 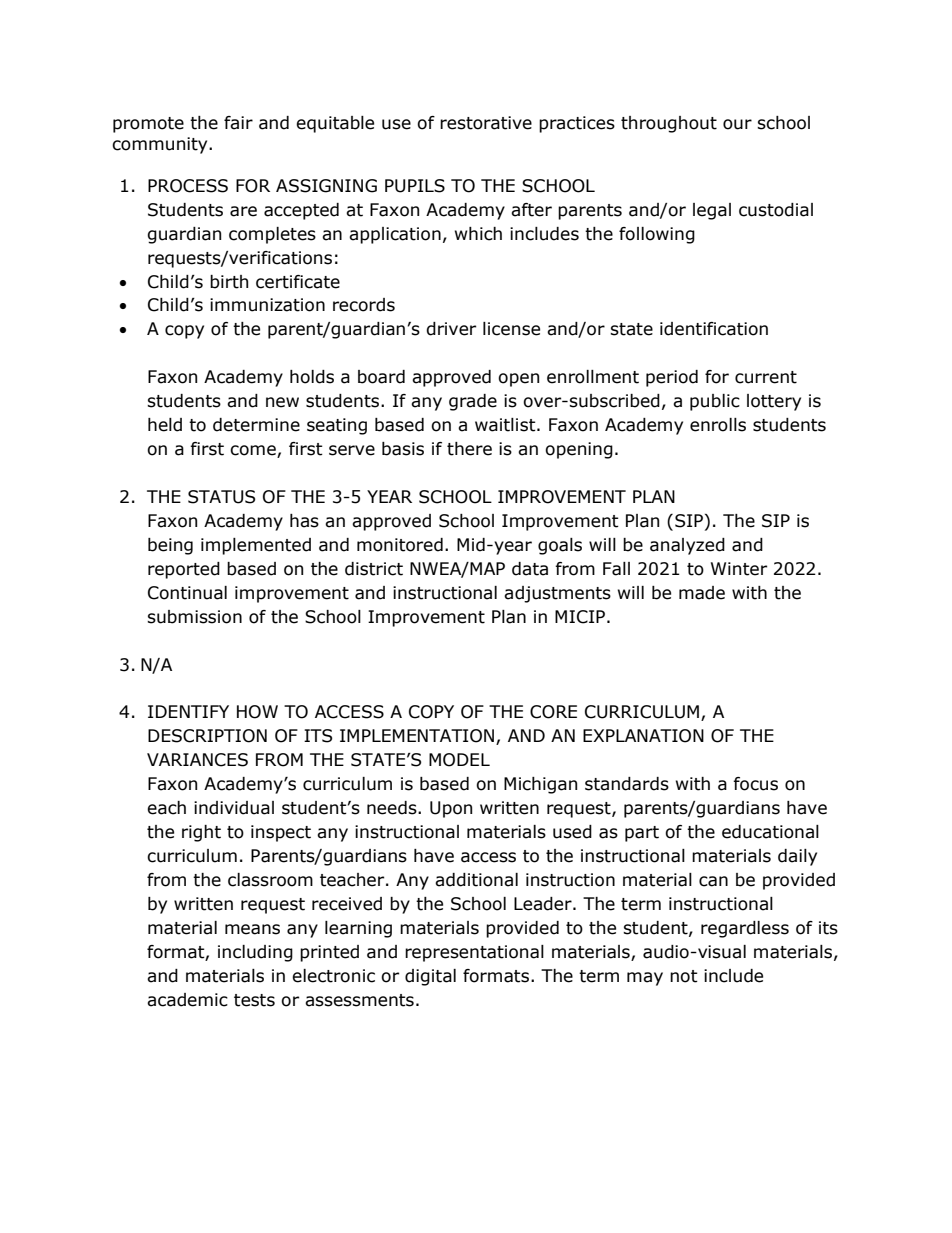 I want to click on Winter, so click(x=739, y=569).
